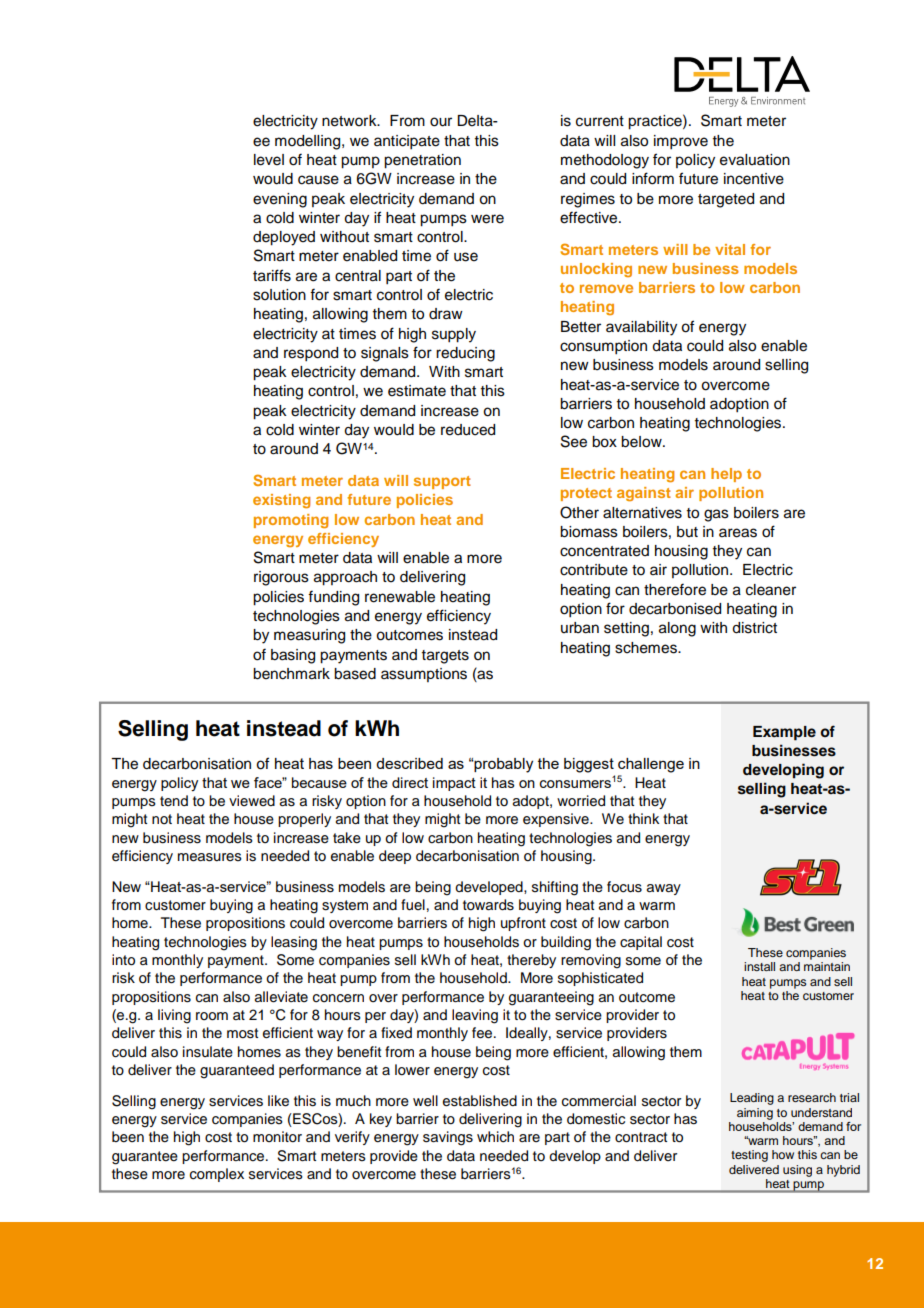  Describe the element at coordinates (749, 1156) in the document. I see `testing` at that location.
